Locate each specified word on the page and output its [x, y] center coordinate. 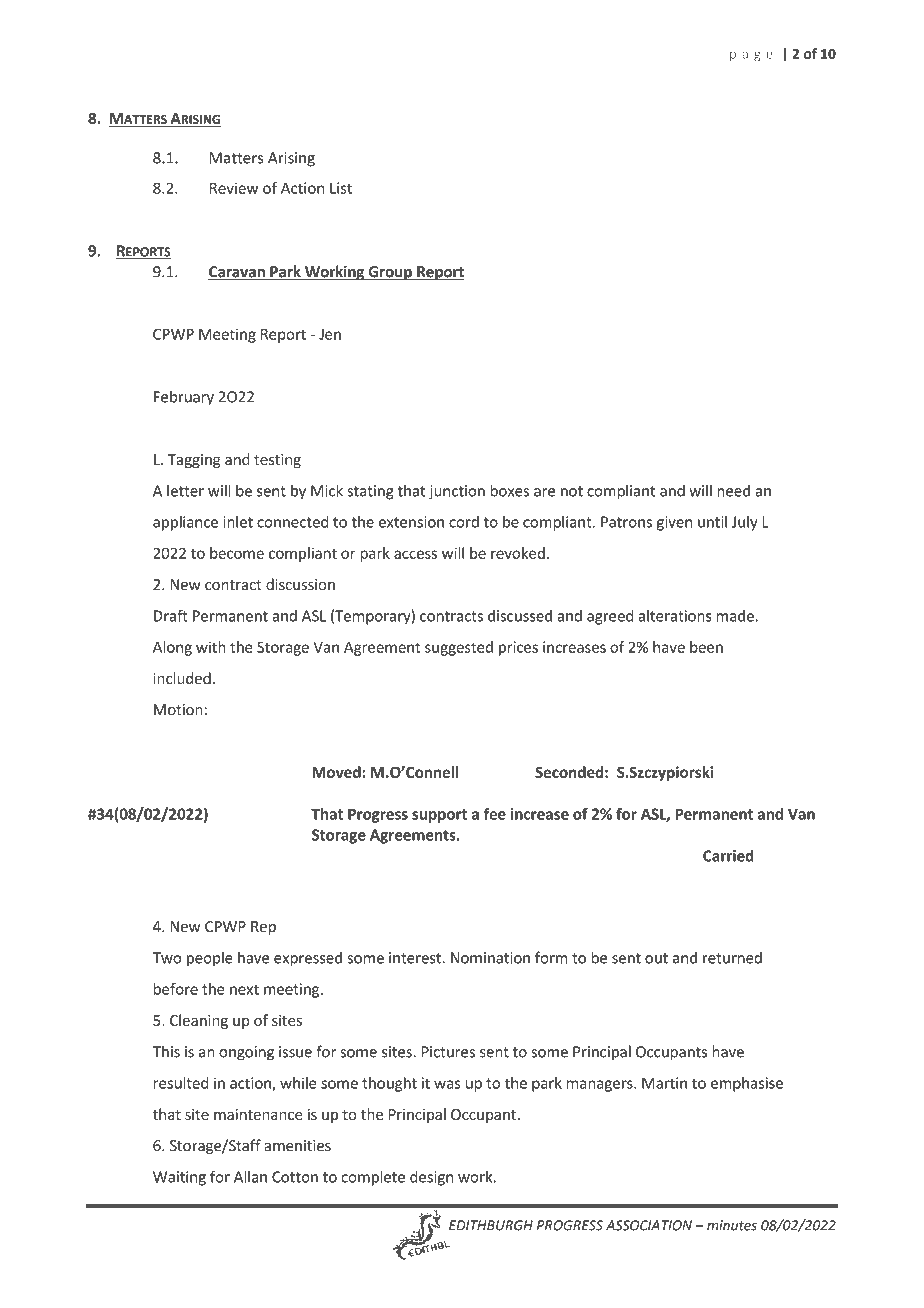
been [706, 647]
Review [234, 188]
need [733, 490]
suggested [459, 648]
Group [390, 273]
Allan [250, 1176]
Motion [178, 710]
